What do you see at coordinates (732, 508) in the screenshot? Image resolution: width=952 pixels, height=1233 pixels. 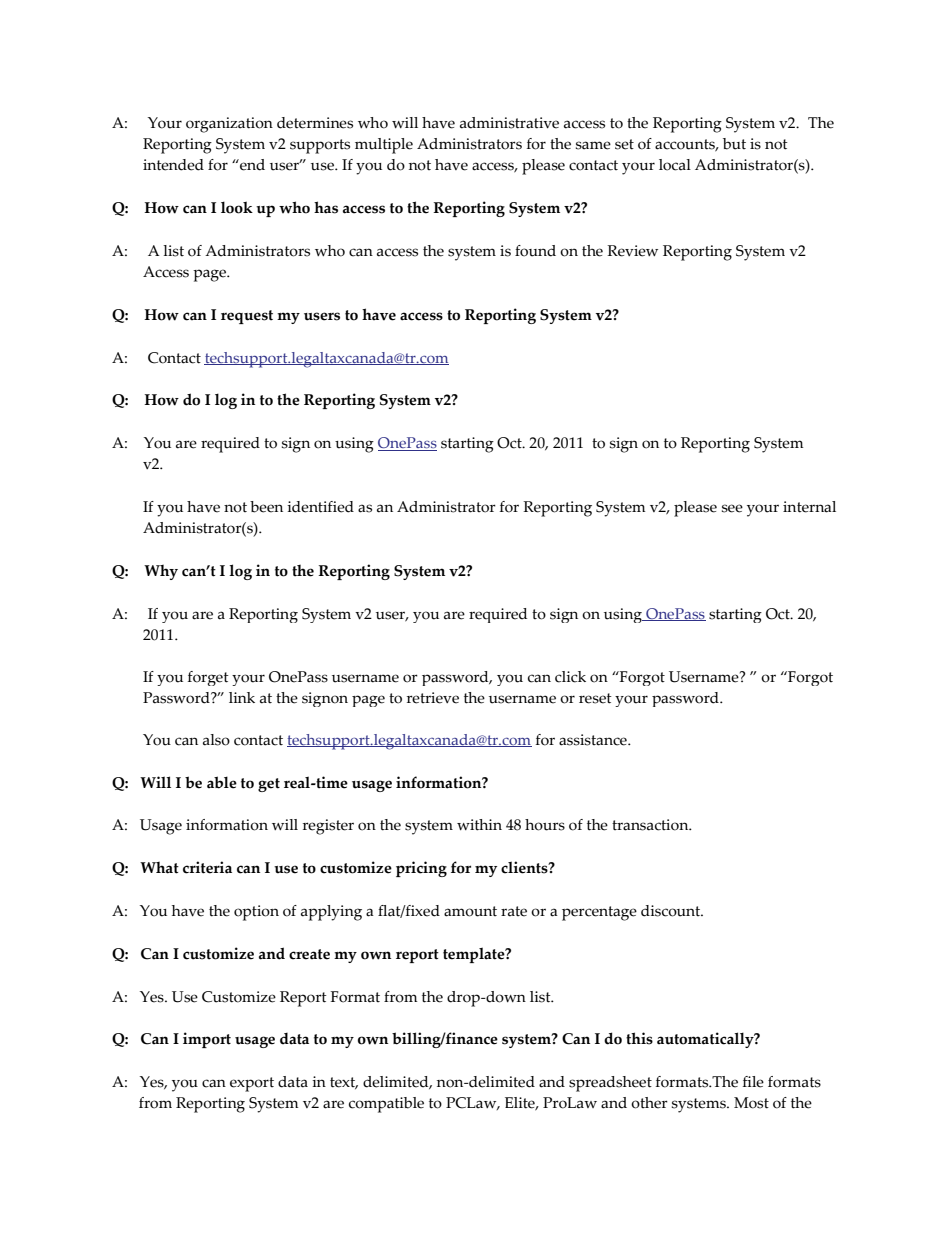 I see `see` at bounding box center [732, 508].
